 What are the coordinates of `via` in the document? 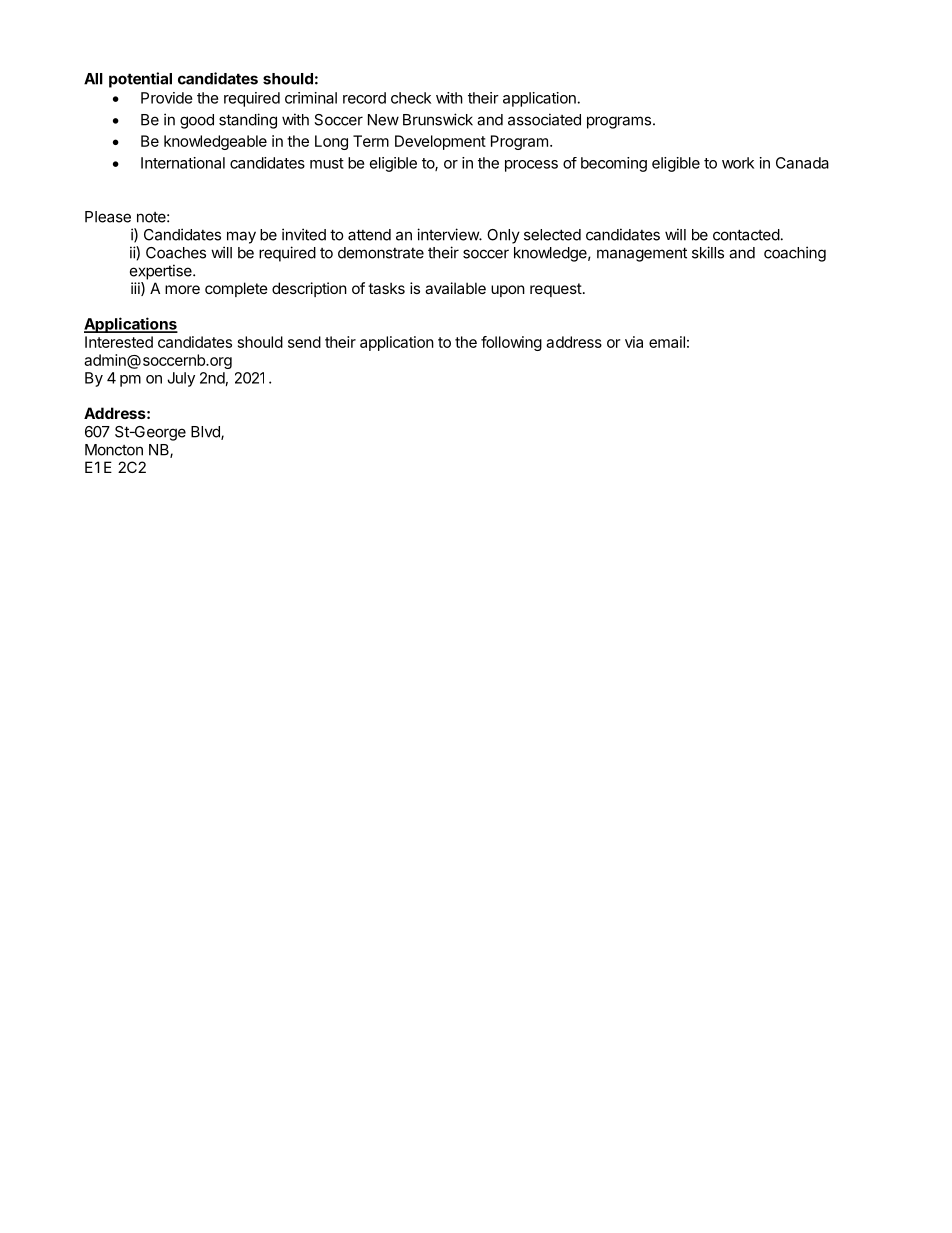 It's located at (634, 342).
